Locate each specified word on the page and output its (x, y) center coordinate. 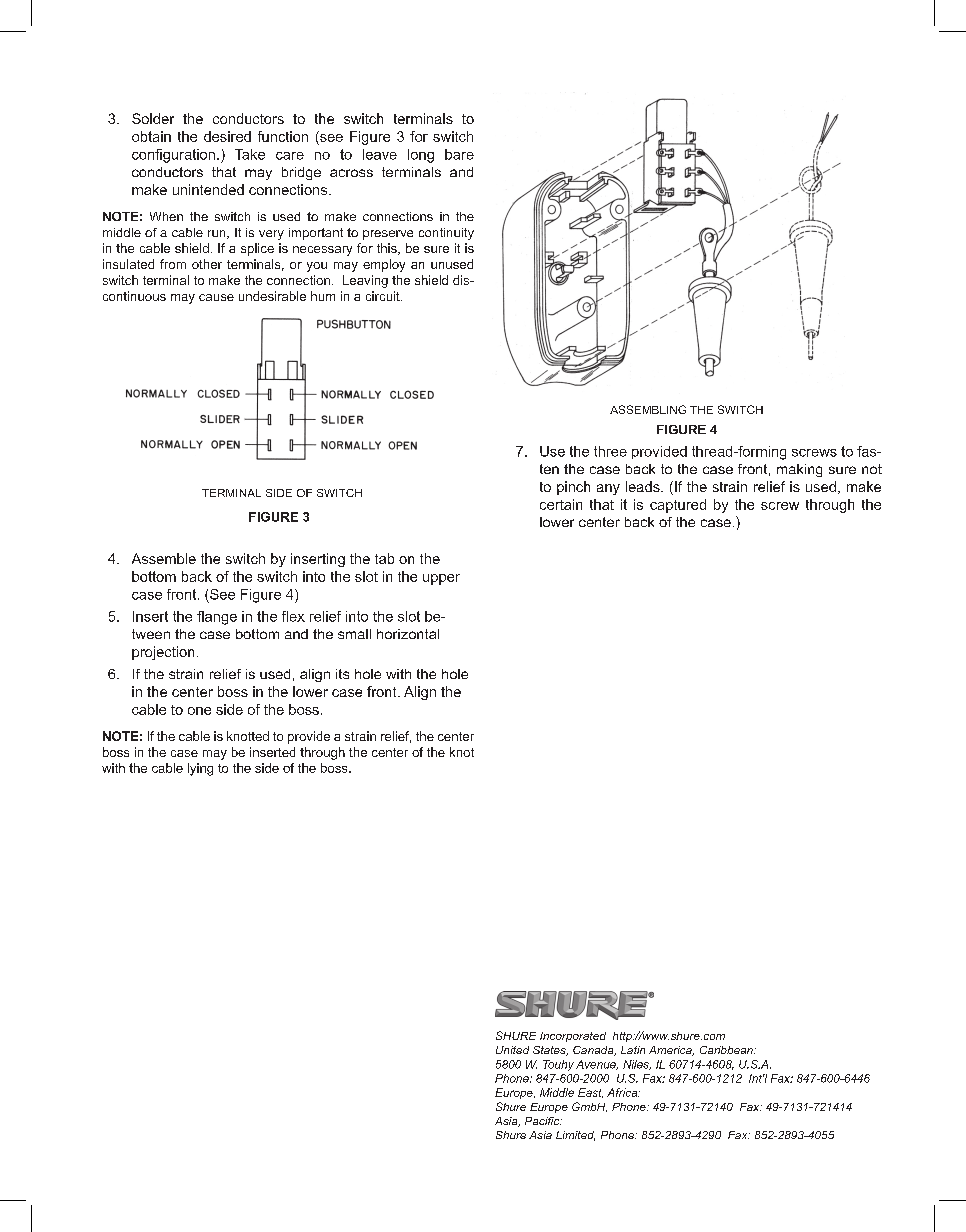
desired (227, 136)
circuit (384, 296)
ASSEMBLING (648, 409)
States (550, 1051)
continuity (446, 234)
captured (678, 506)
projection (163, 653)
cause (216, 297)
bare (459, 154)
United (512, 1050)
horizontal (408, 634)
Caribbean (727, 1050)
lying (200, 769)
